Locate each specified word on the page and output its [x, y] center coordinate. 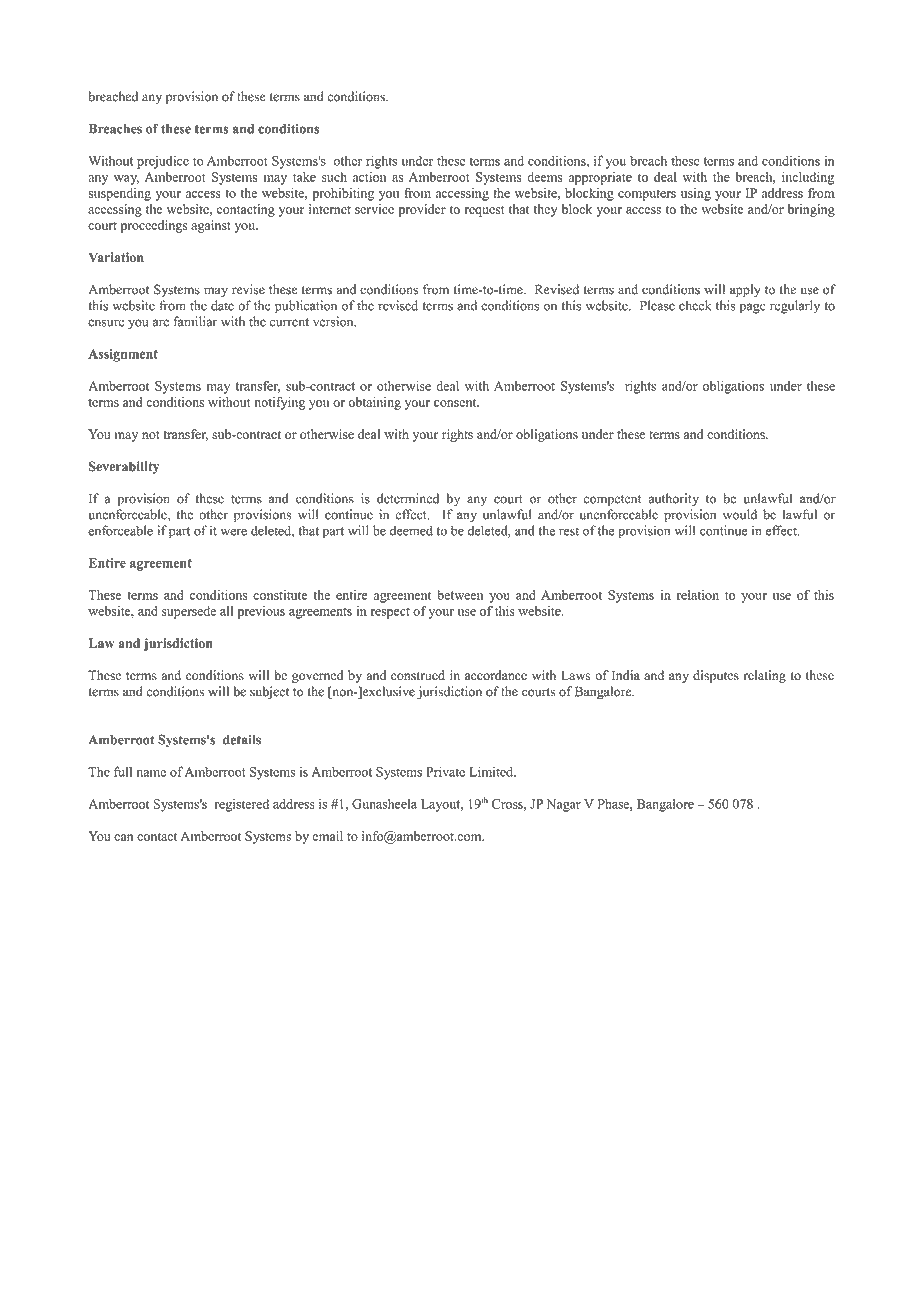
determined [408, 498]
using [695, 194]
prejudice [163, 162]
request [484, 211]
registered [242, 805]
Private [445, 771]
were [233, 532]
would [740, 514]
